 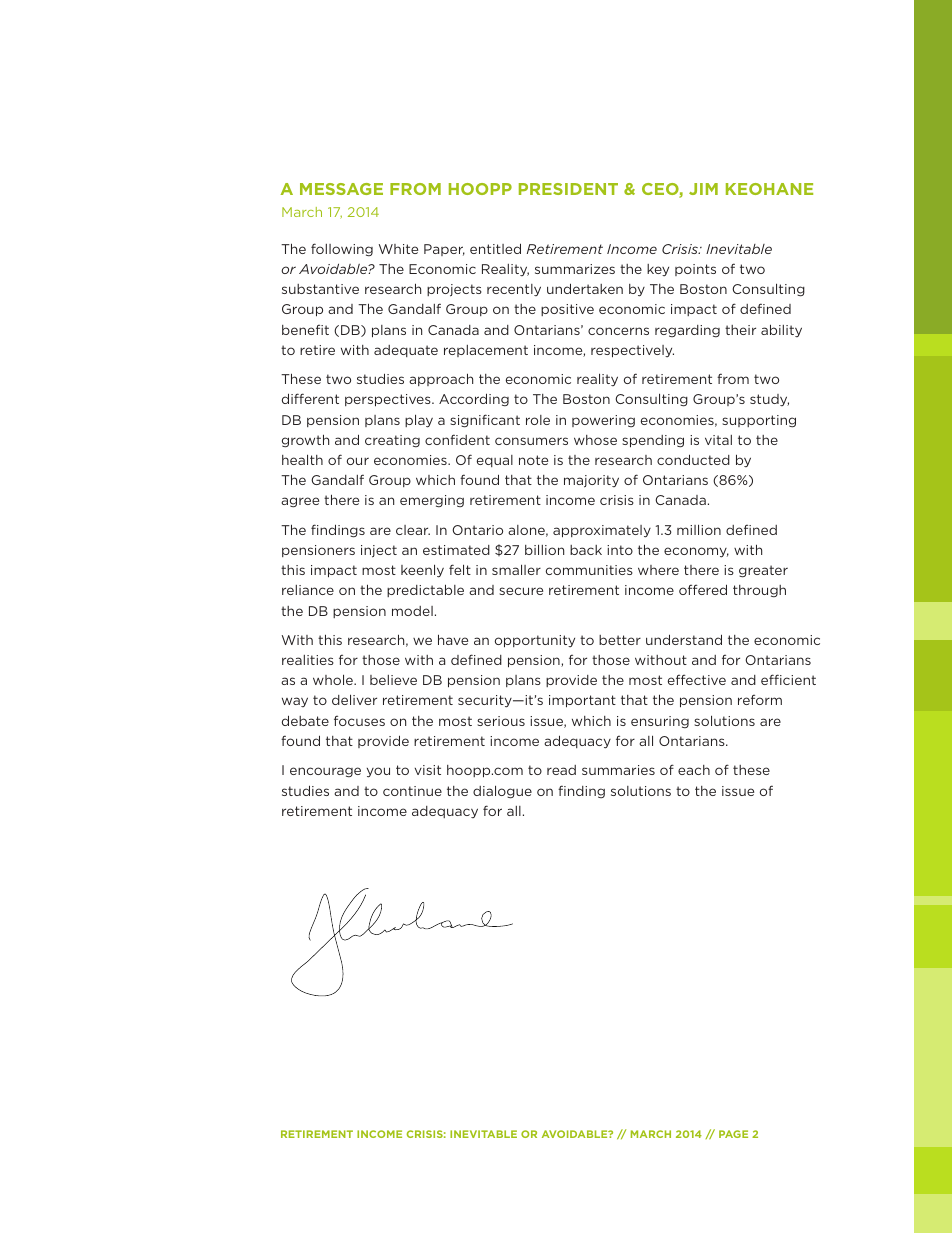 What do you see at coordinates (412, 791) in the document?
I see `continue` at bounding box center [412, 791].
